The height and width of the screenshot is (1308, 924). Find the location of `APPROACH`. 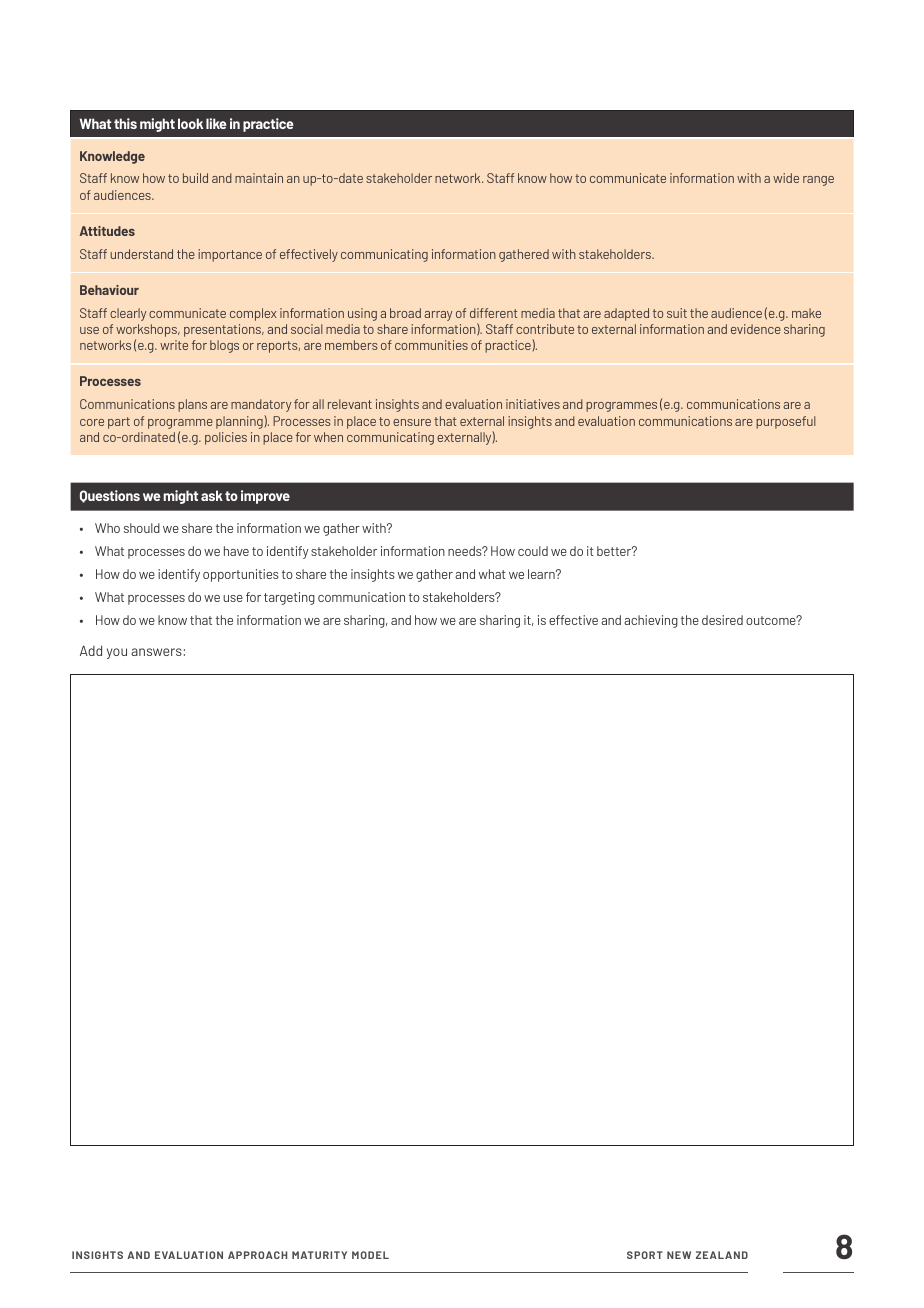

APPROACH is located at coordinates (257, 1255).
